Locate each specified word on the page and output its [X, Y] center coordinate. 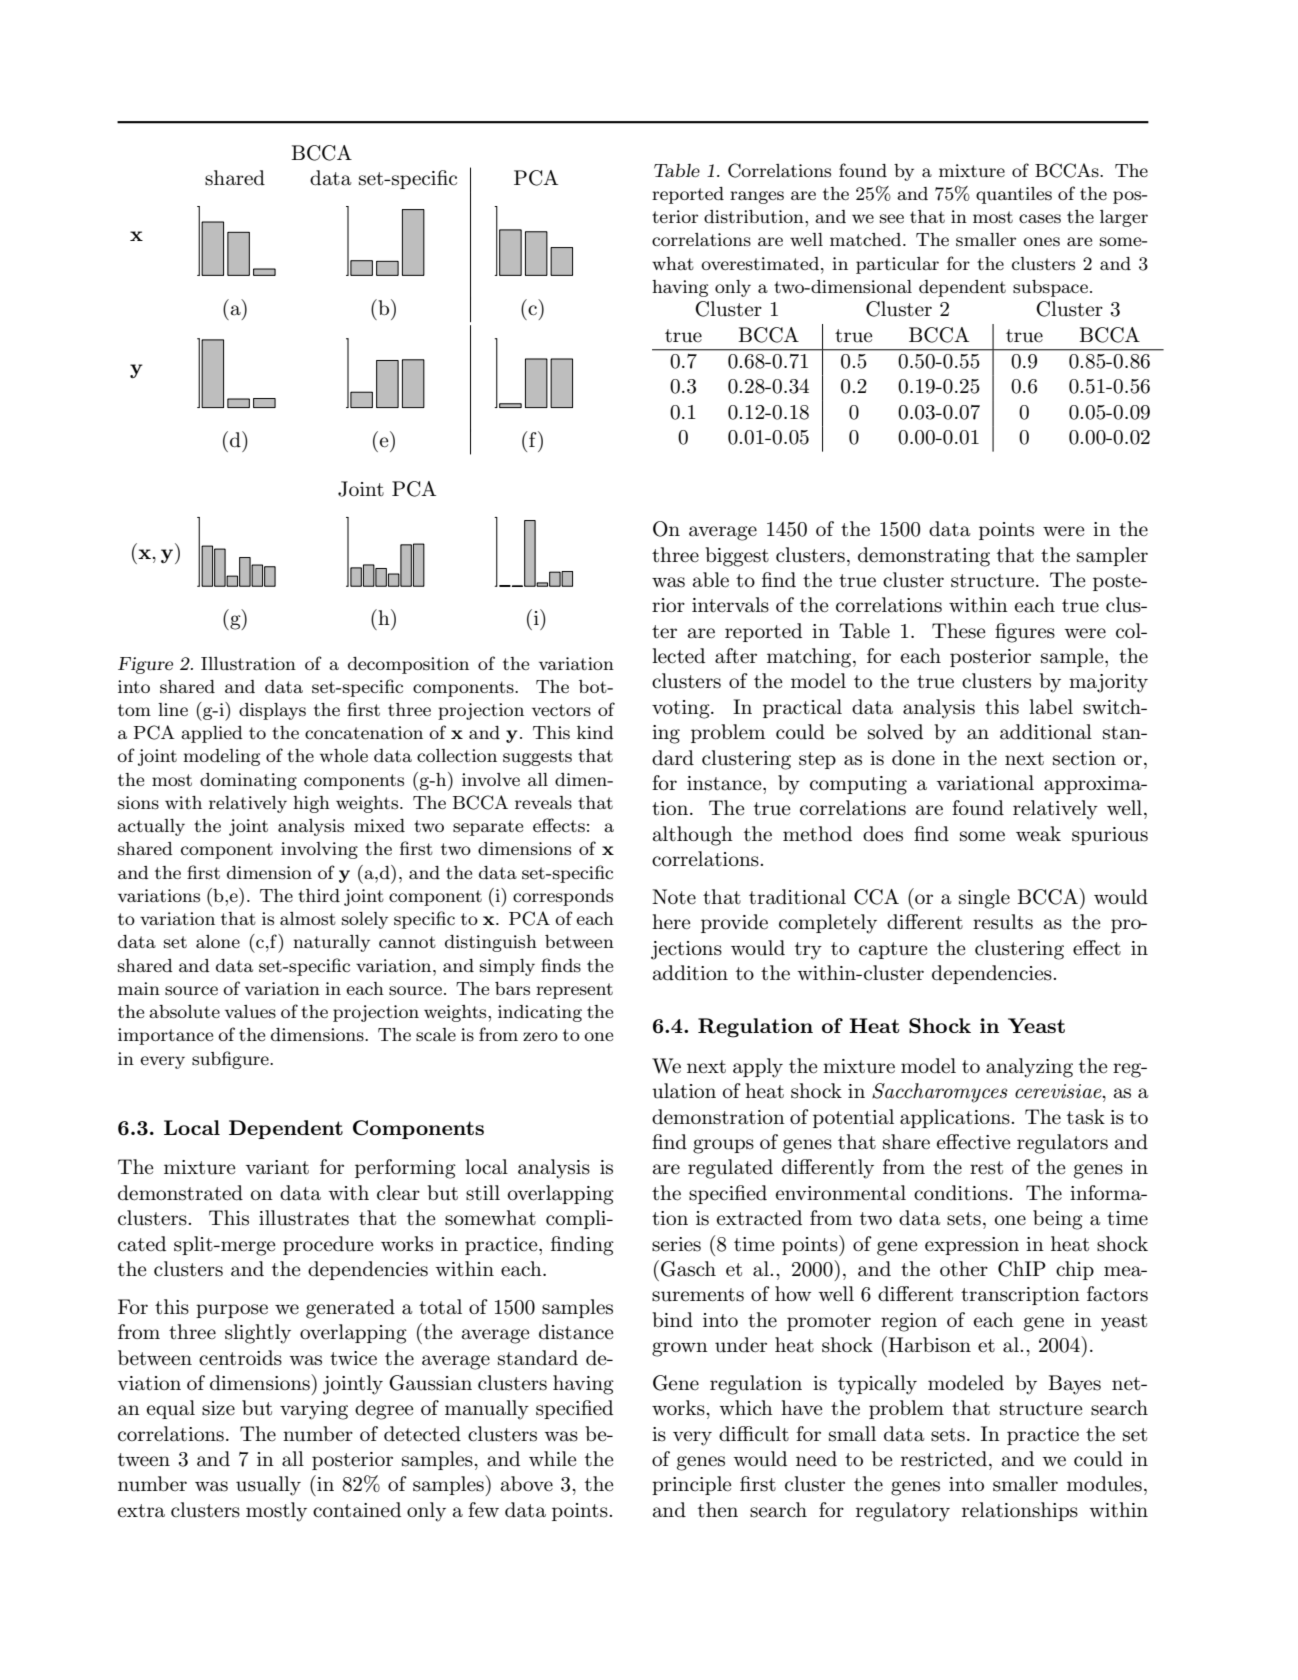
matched [867, 239]
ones [1041, 242]
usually [268, 1486]
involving [319, 850]
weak [1038, 834]
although [693, 836]
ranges [757, 197]
